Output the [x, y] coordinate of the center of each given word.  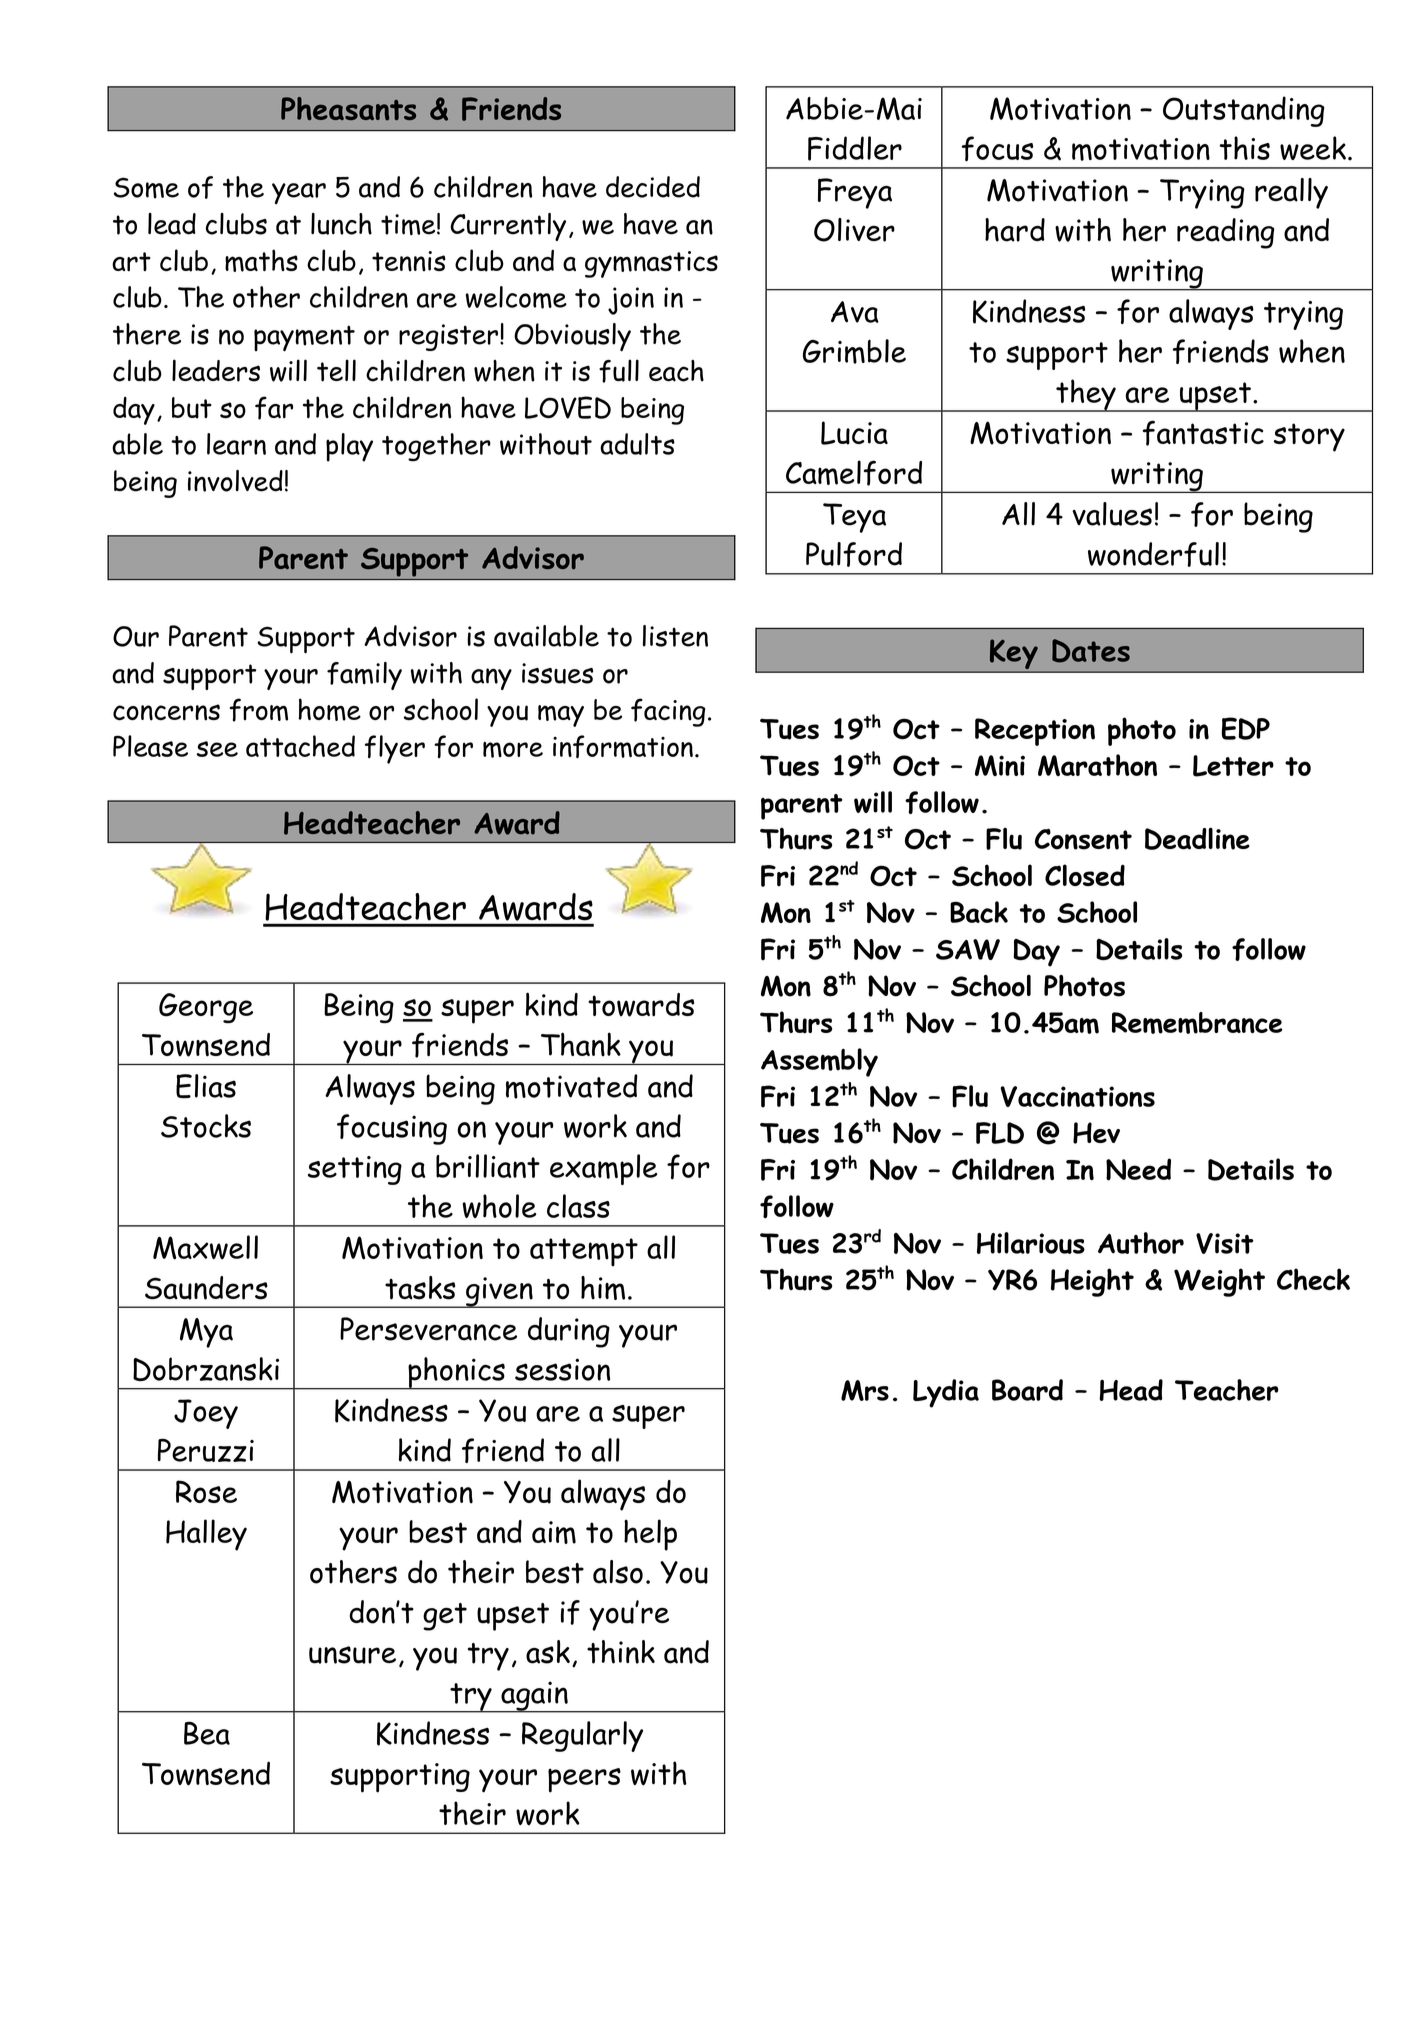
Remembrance [1197, 1023]
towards [641, 1005]
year [299, 193]
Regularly [582, 1736]
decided [653, 187]
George [206, 1008]
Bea [207, 1733]
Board [1027, 1390]
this [1244, 148]
